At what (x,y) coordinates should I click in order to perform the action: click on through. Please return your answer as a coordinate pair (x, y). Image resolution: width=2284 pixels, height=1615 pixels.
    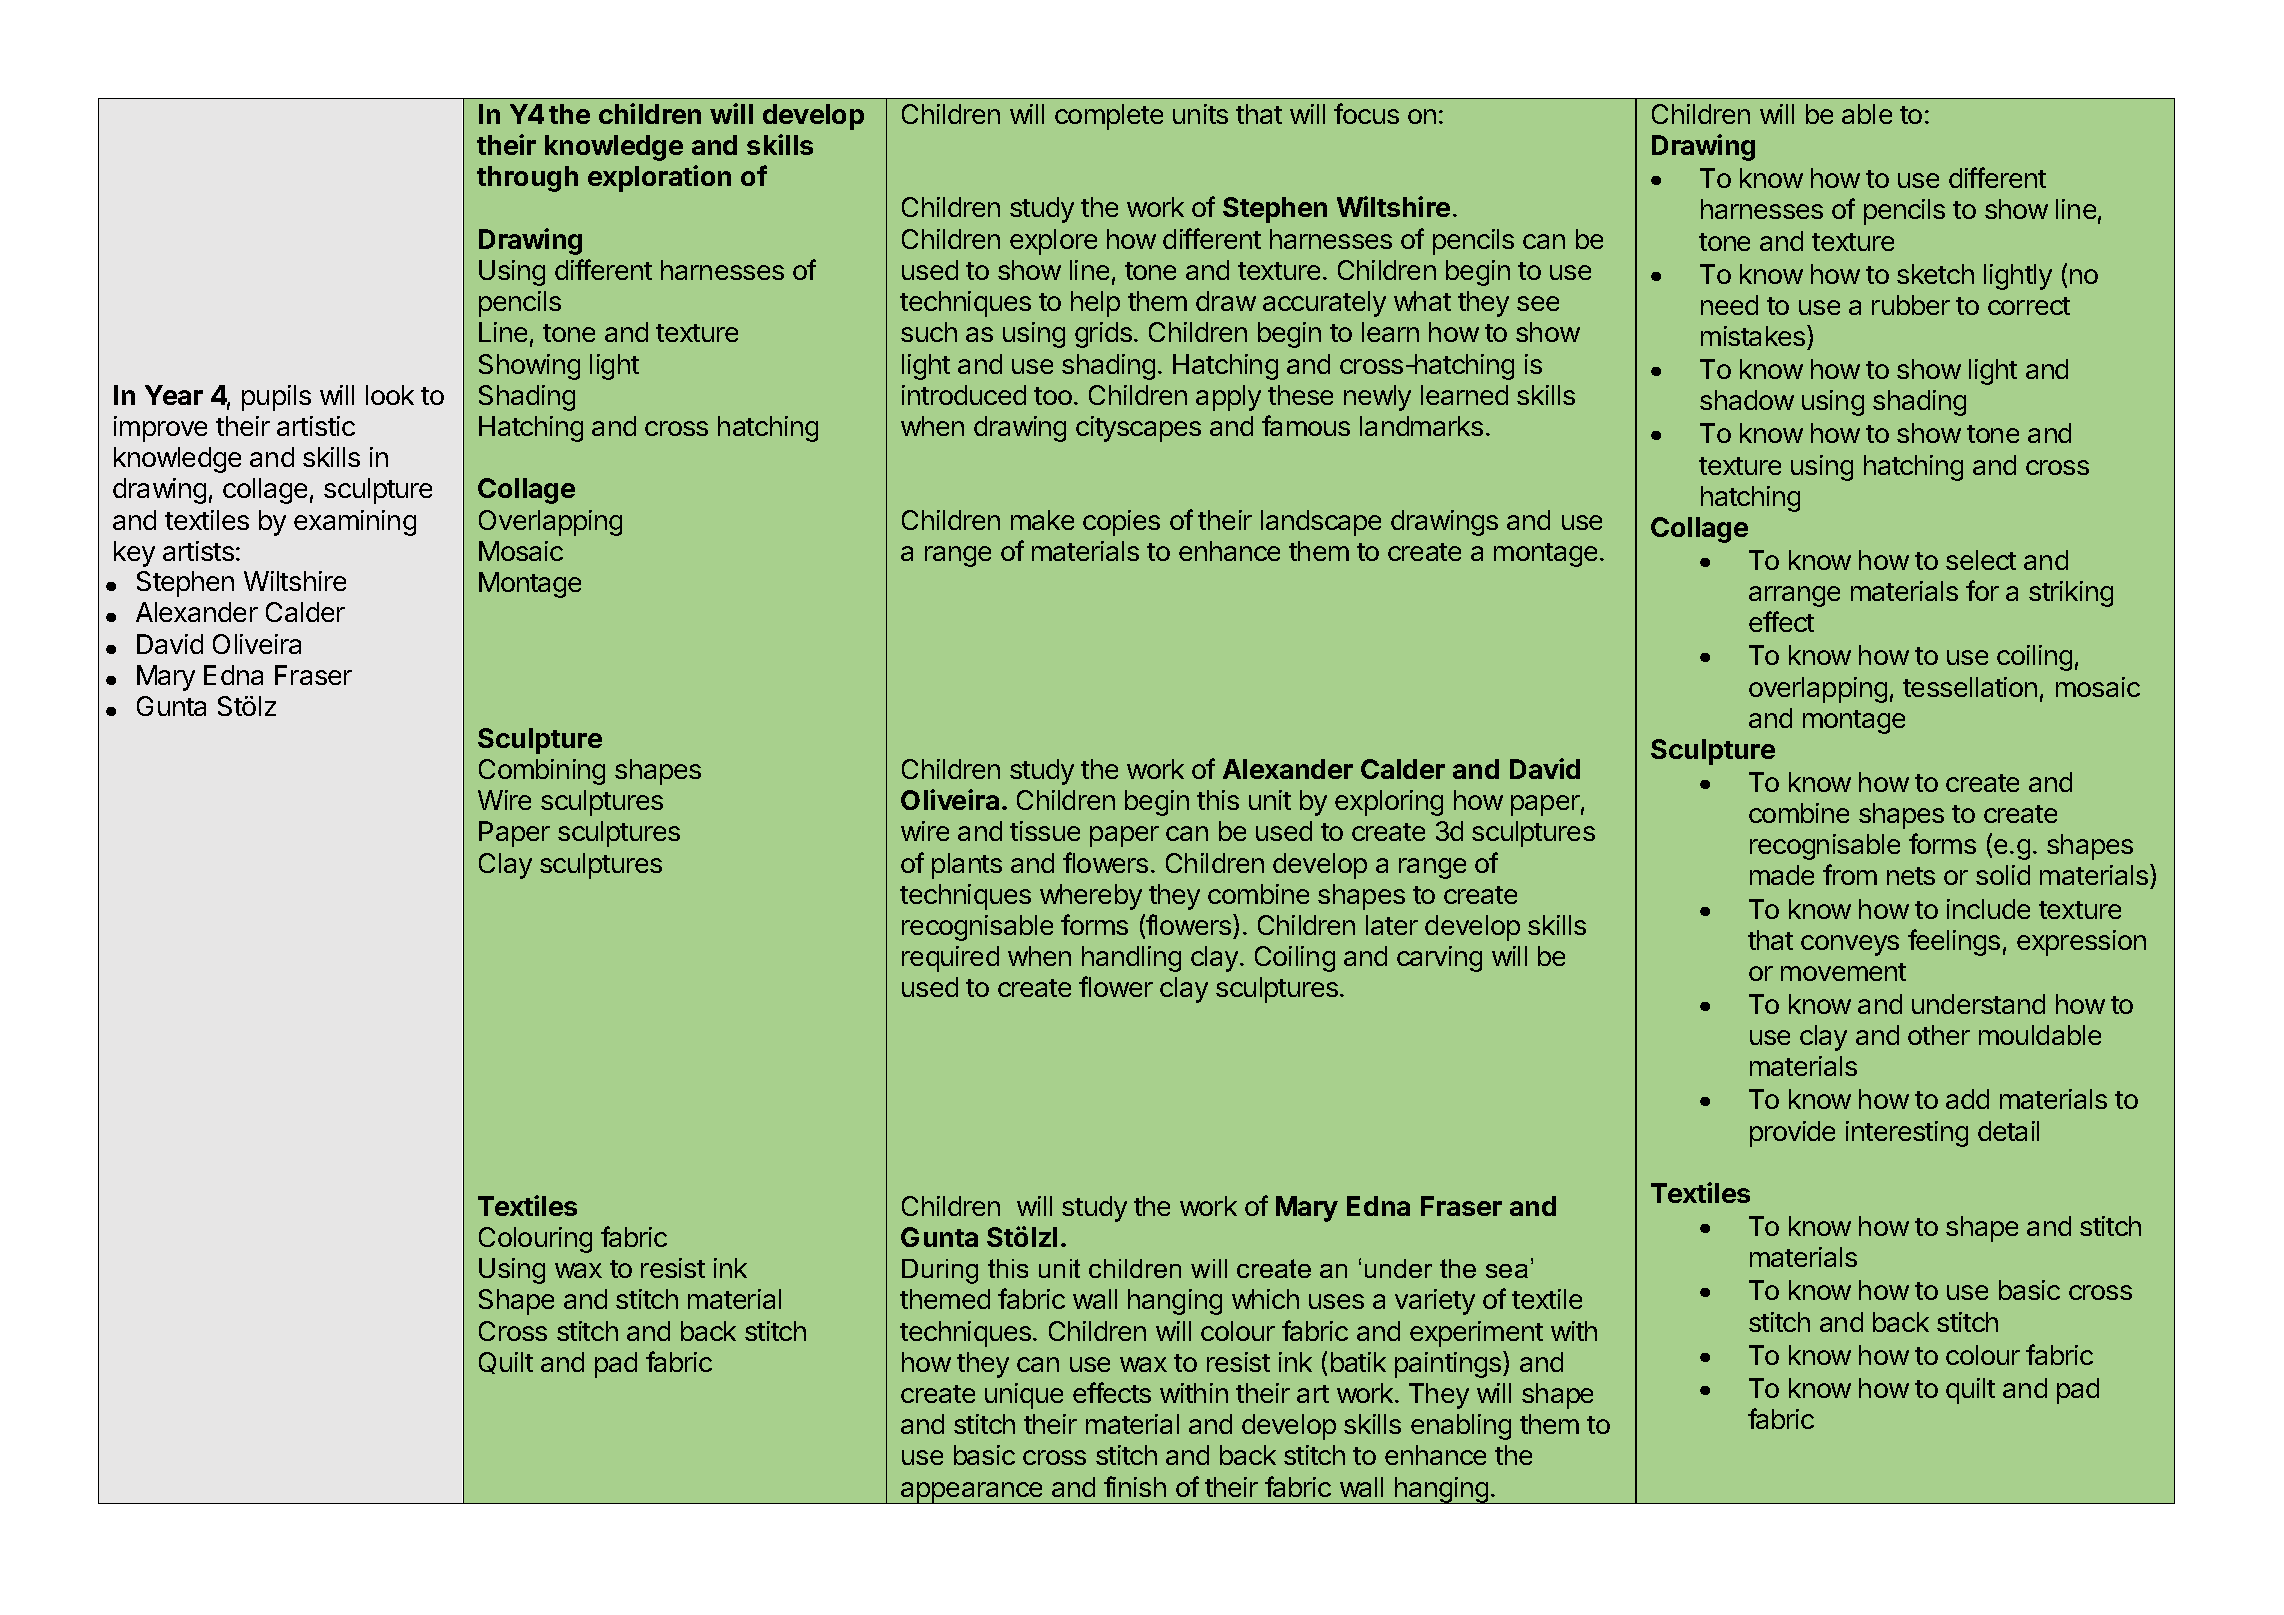
    Looking at the image, I should click on (527, 179).
